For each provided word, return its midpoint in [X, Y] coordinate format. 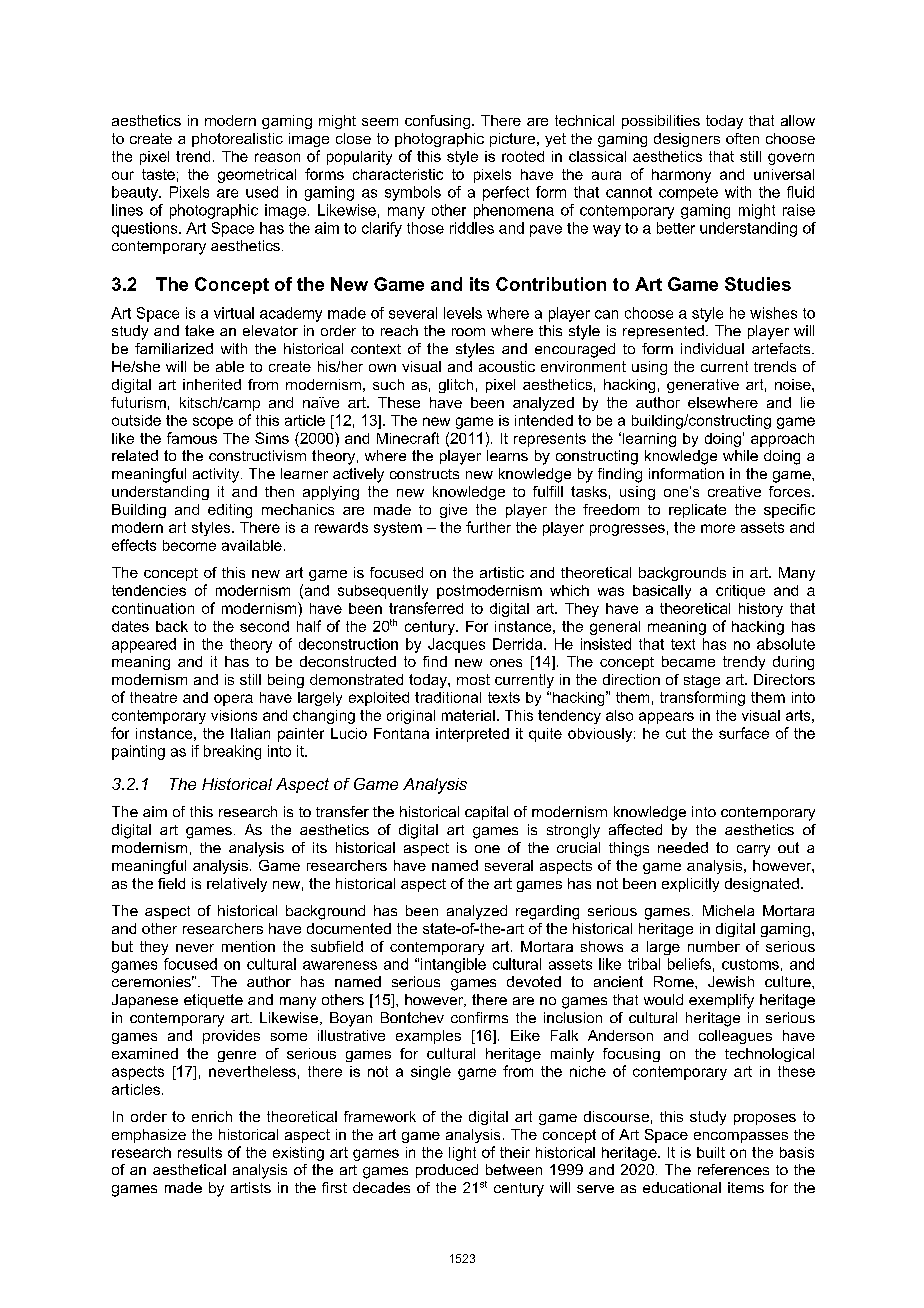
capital [486, 813]
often [742, 138]
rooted [523, 156]
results [200, 1152]
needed [683, 847]
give [453, 511]
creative [734, 491]
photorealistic [237, 140]
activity [217, 475]
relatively [237, 885]
